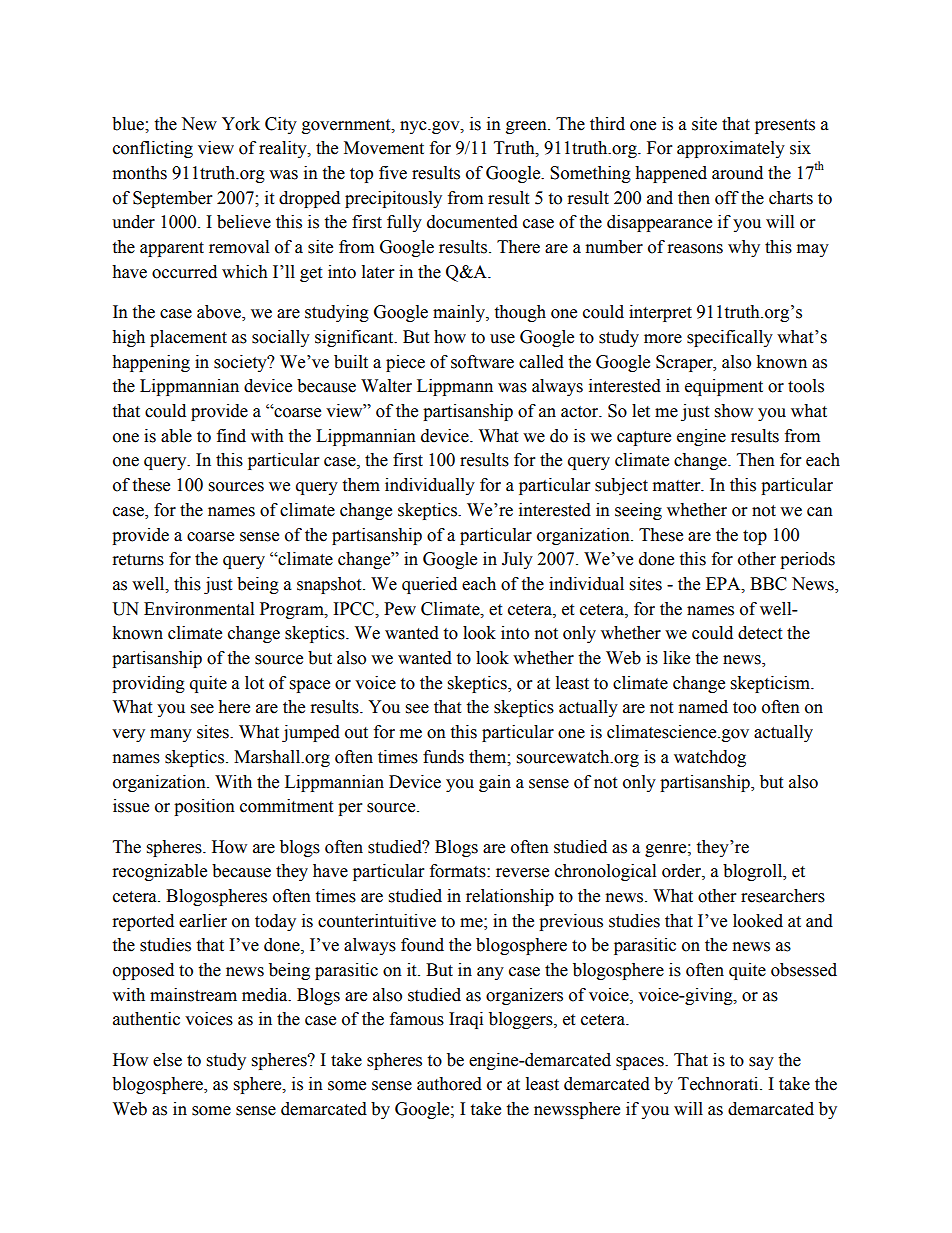 The width and height of the screenshot is (952, 1233). I want to click on else, so click(167, 1060).
